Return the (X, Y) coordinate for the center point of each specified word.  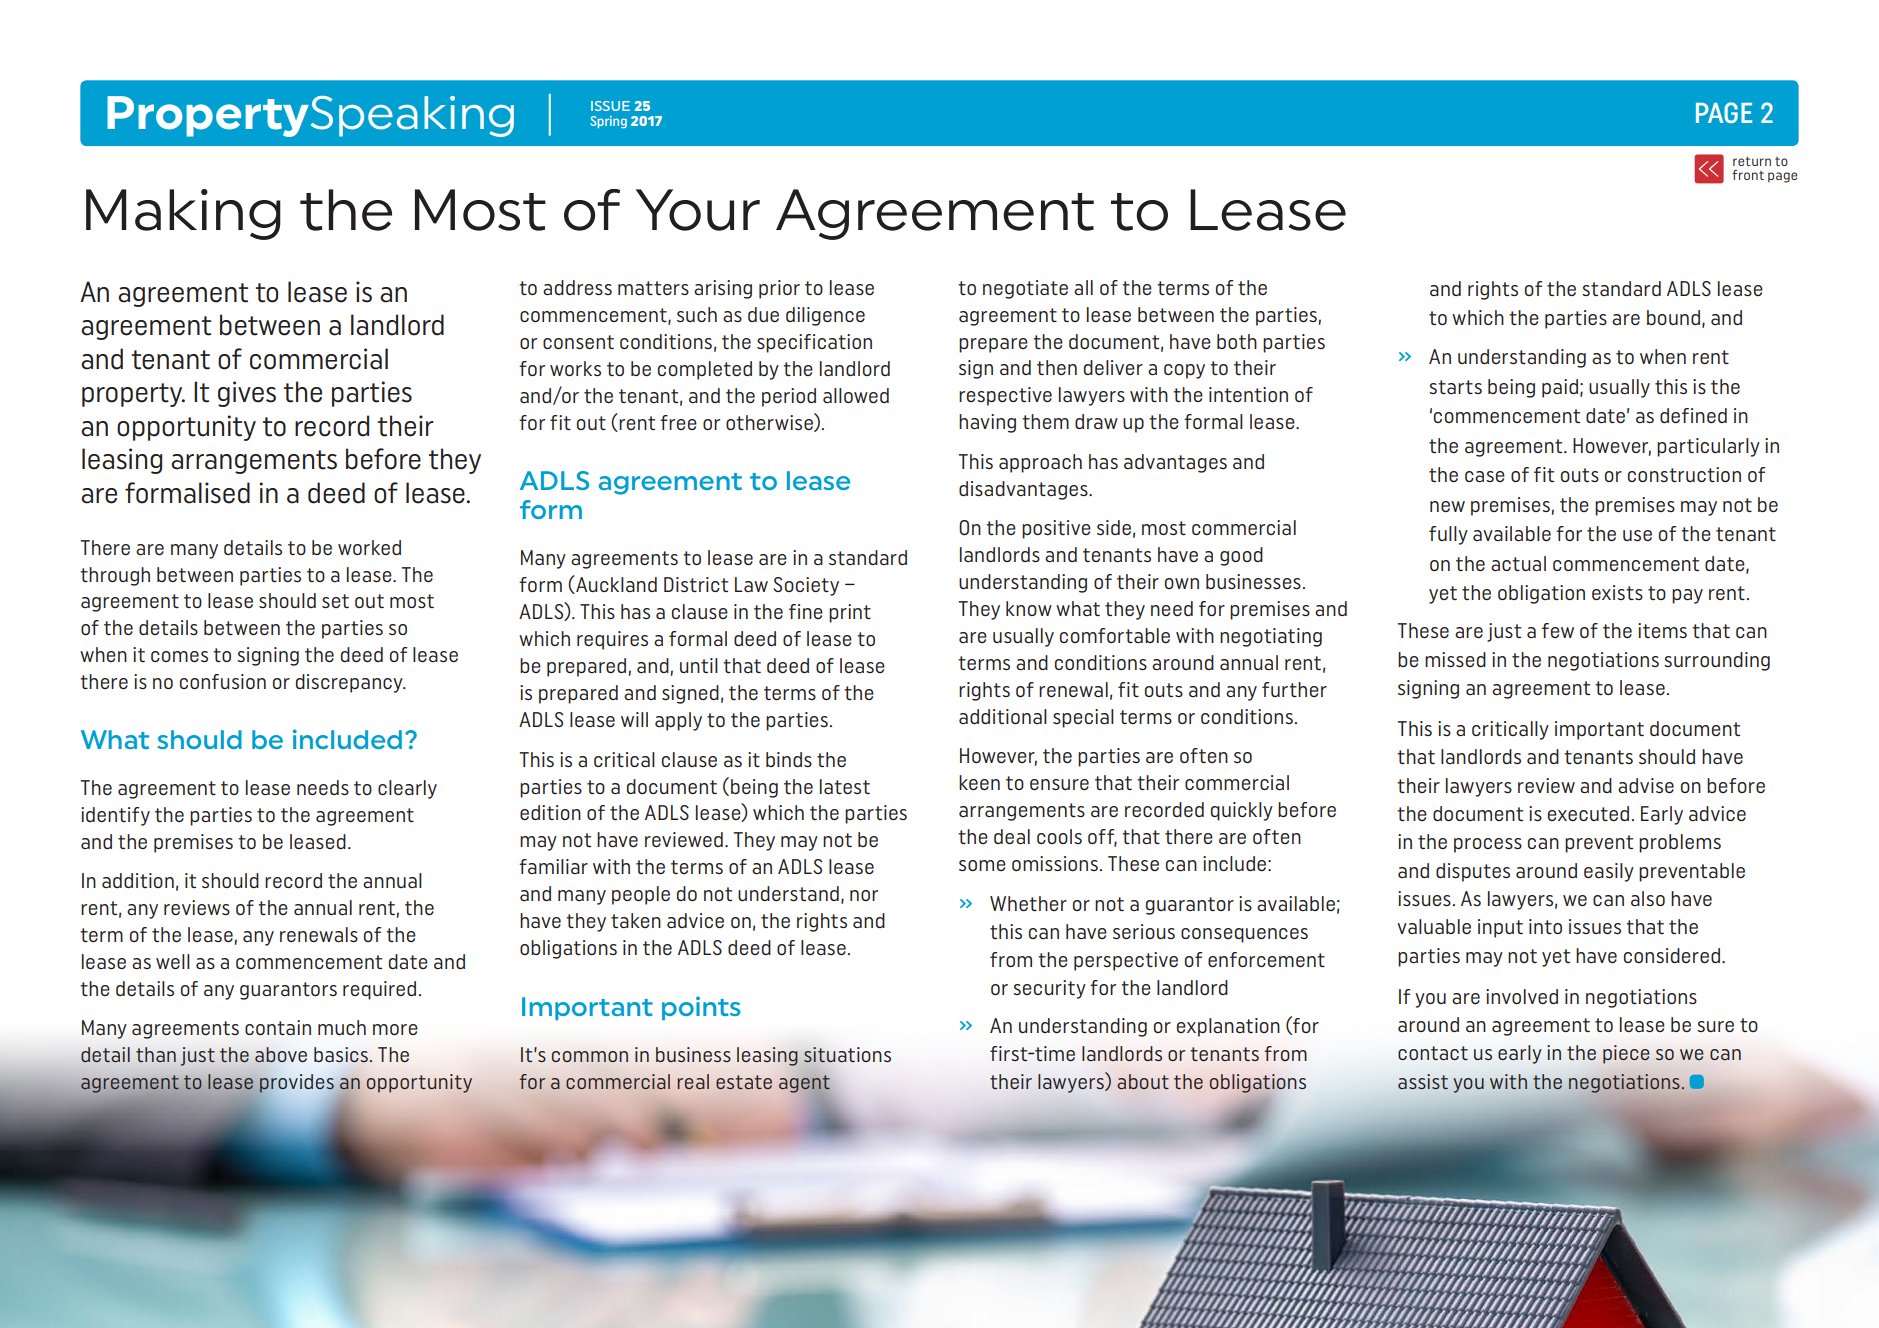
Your (698, 210)
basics (341, 1055)
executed (1588, 814)
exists (1617, 593)
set (335, 601)
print (850, 613)
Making (183, 214)
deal (1012, 837)
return (1752, 161)
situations (847, 1055)
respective (1005, 396)
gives (247, 394)
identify (115, 816)
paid (1560, 388)
